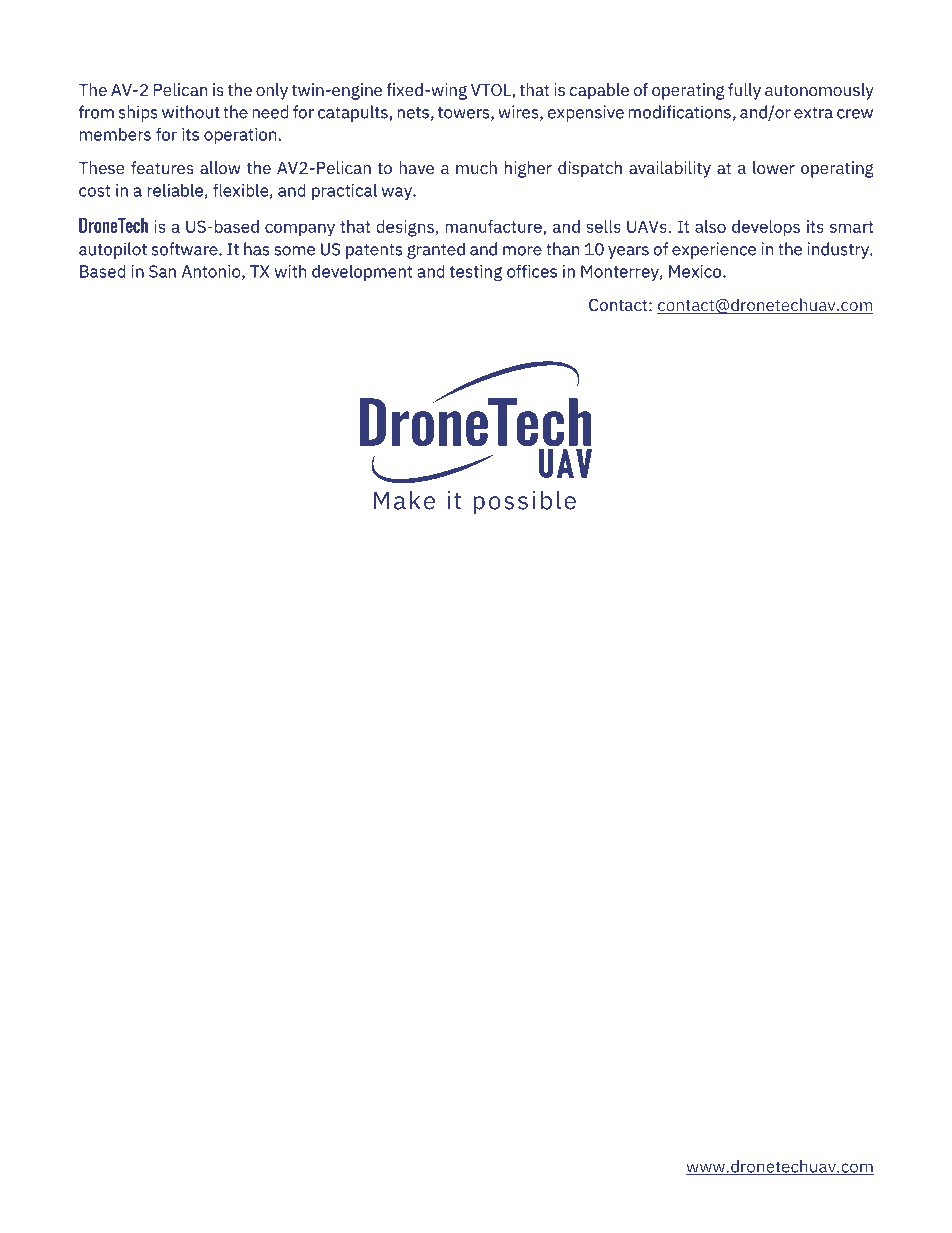 The image size is (952, 1233). I want to click on software, so click(186, 249).
